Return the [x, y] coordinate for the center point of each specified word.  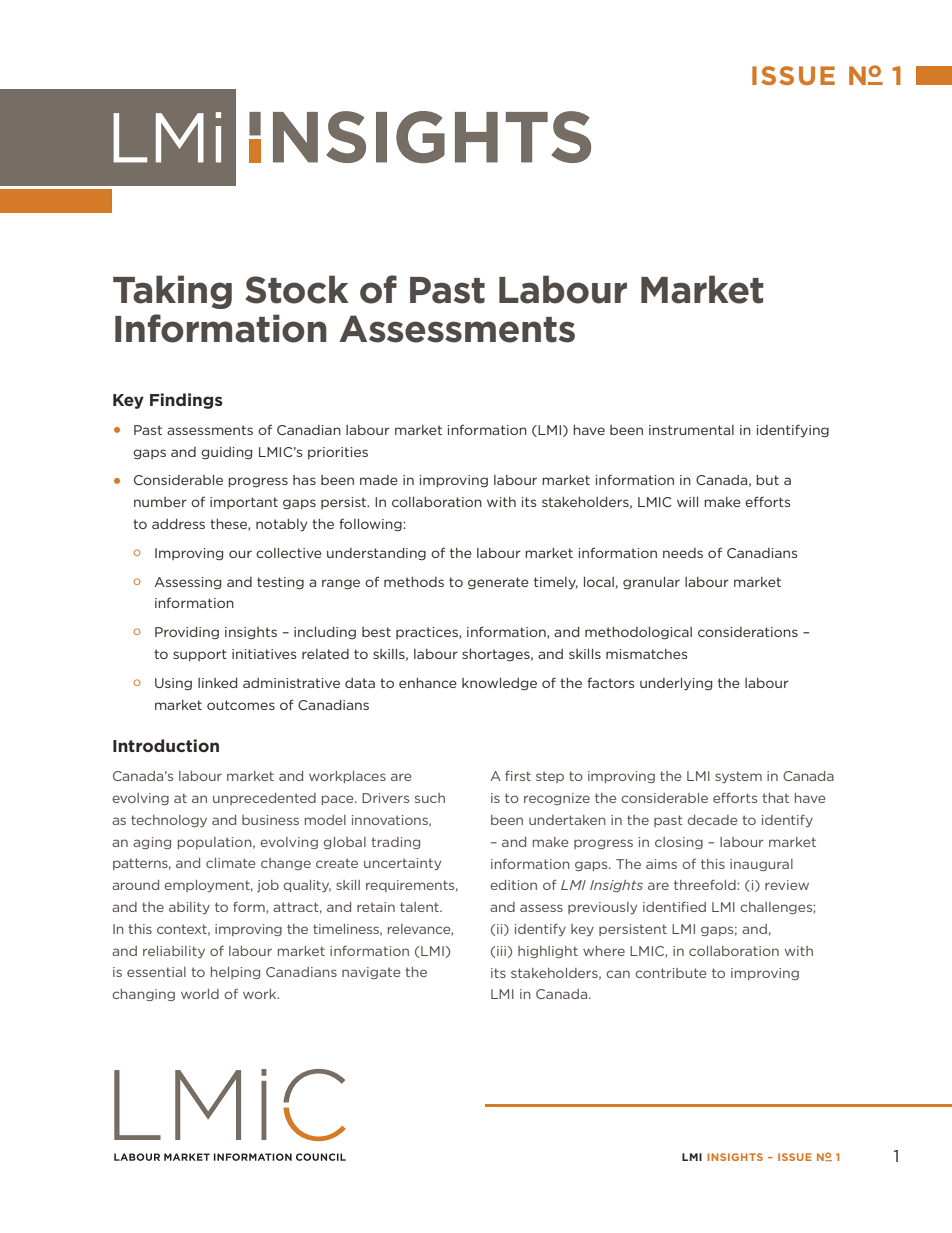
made [379, 480]
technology [169, 821]
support [200, 655]
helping [235, 973]
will [687, 502]
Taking [172, 292]
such [430, 798]
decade [712, 820]
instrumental [691, 430]
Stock [297, 289]
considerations [748, 632]
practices [428, 633]
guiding [226, 453]
